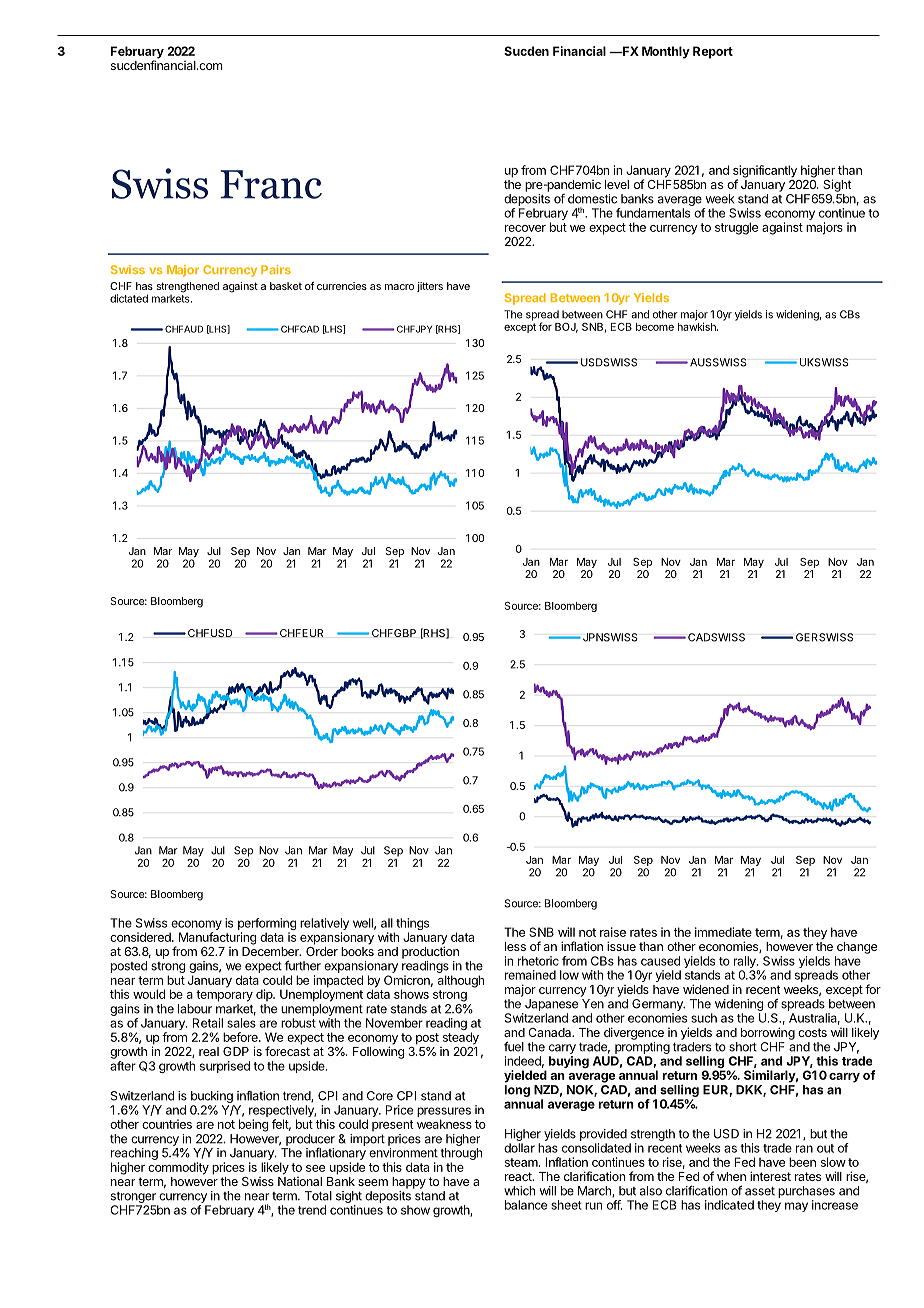  Describe the element at coordinates (713, 52) in the document. I see `Report` at that location.
